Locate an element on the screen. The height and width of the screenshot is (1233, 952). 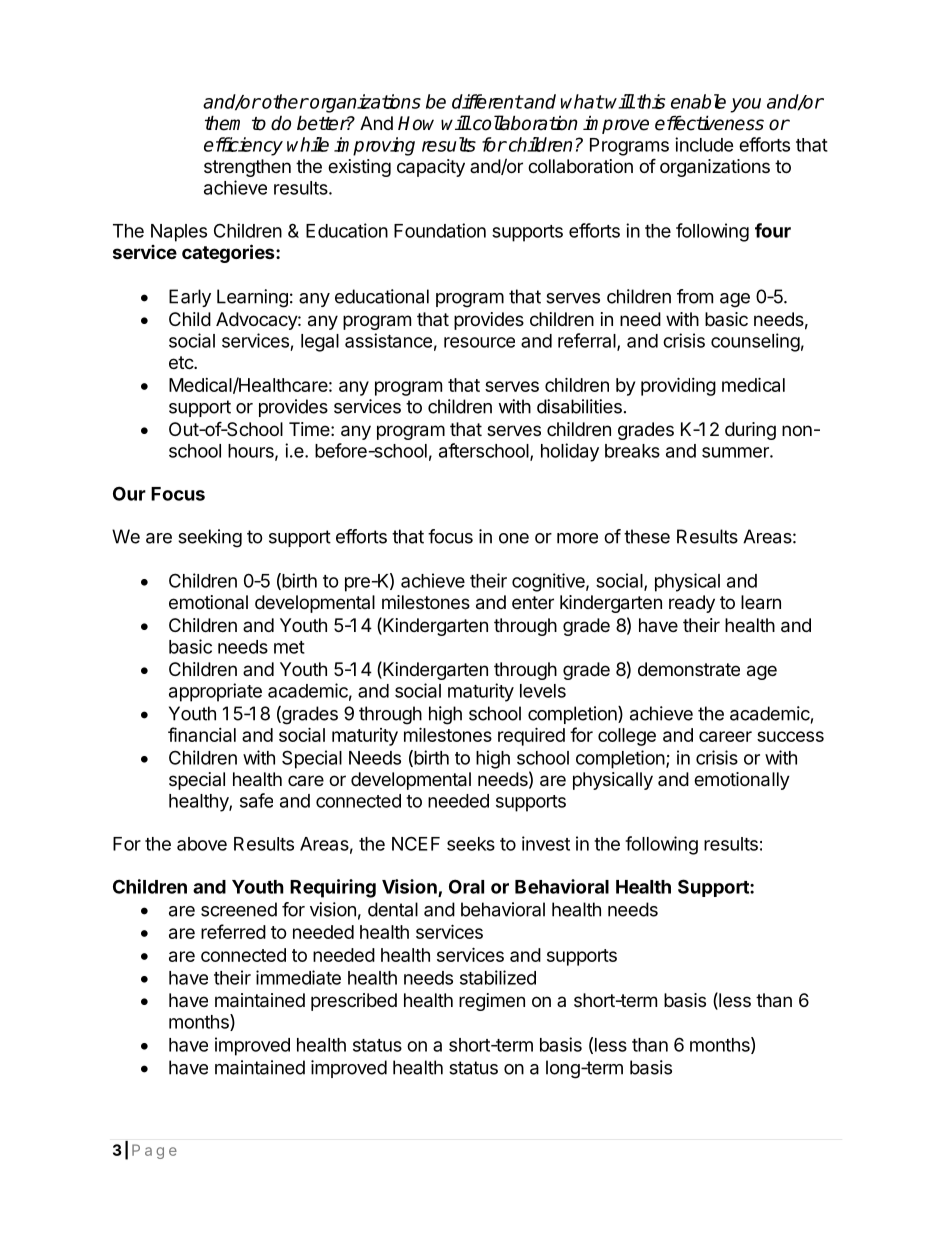
stabilized is located at coordinates (498, 977).
